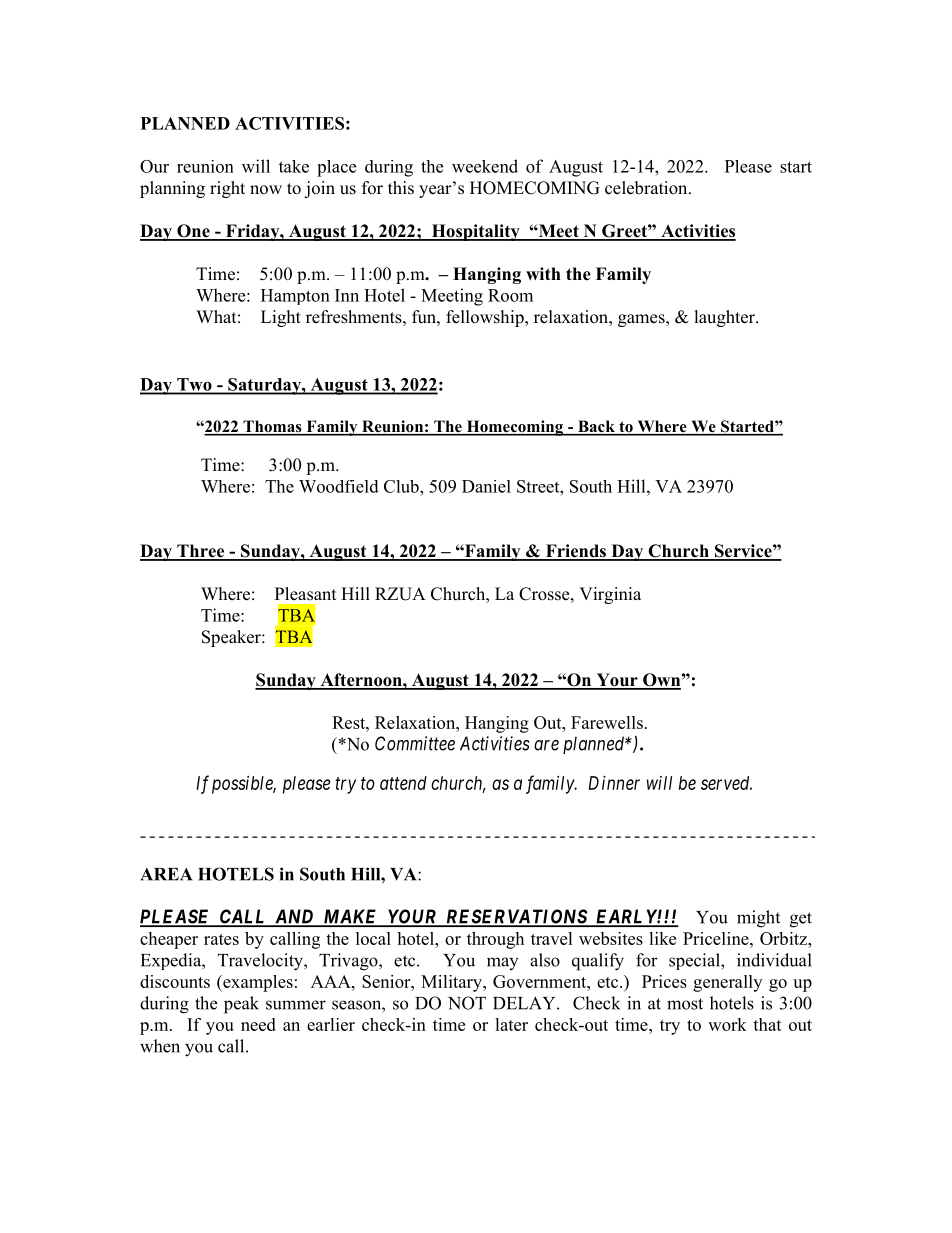 Image resolution: width=952 pixels, height=1233 pixels. Describe the element at coordinates (305, 594) in the screenshot. I see `Pleasant` at that location.
